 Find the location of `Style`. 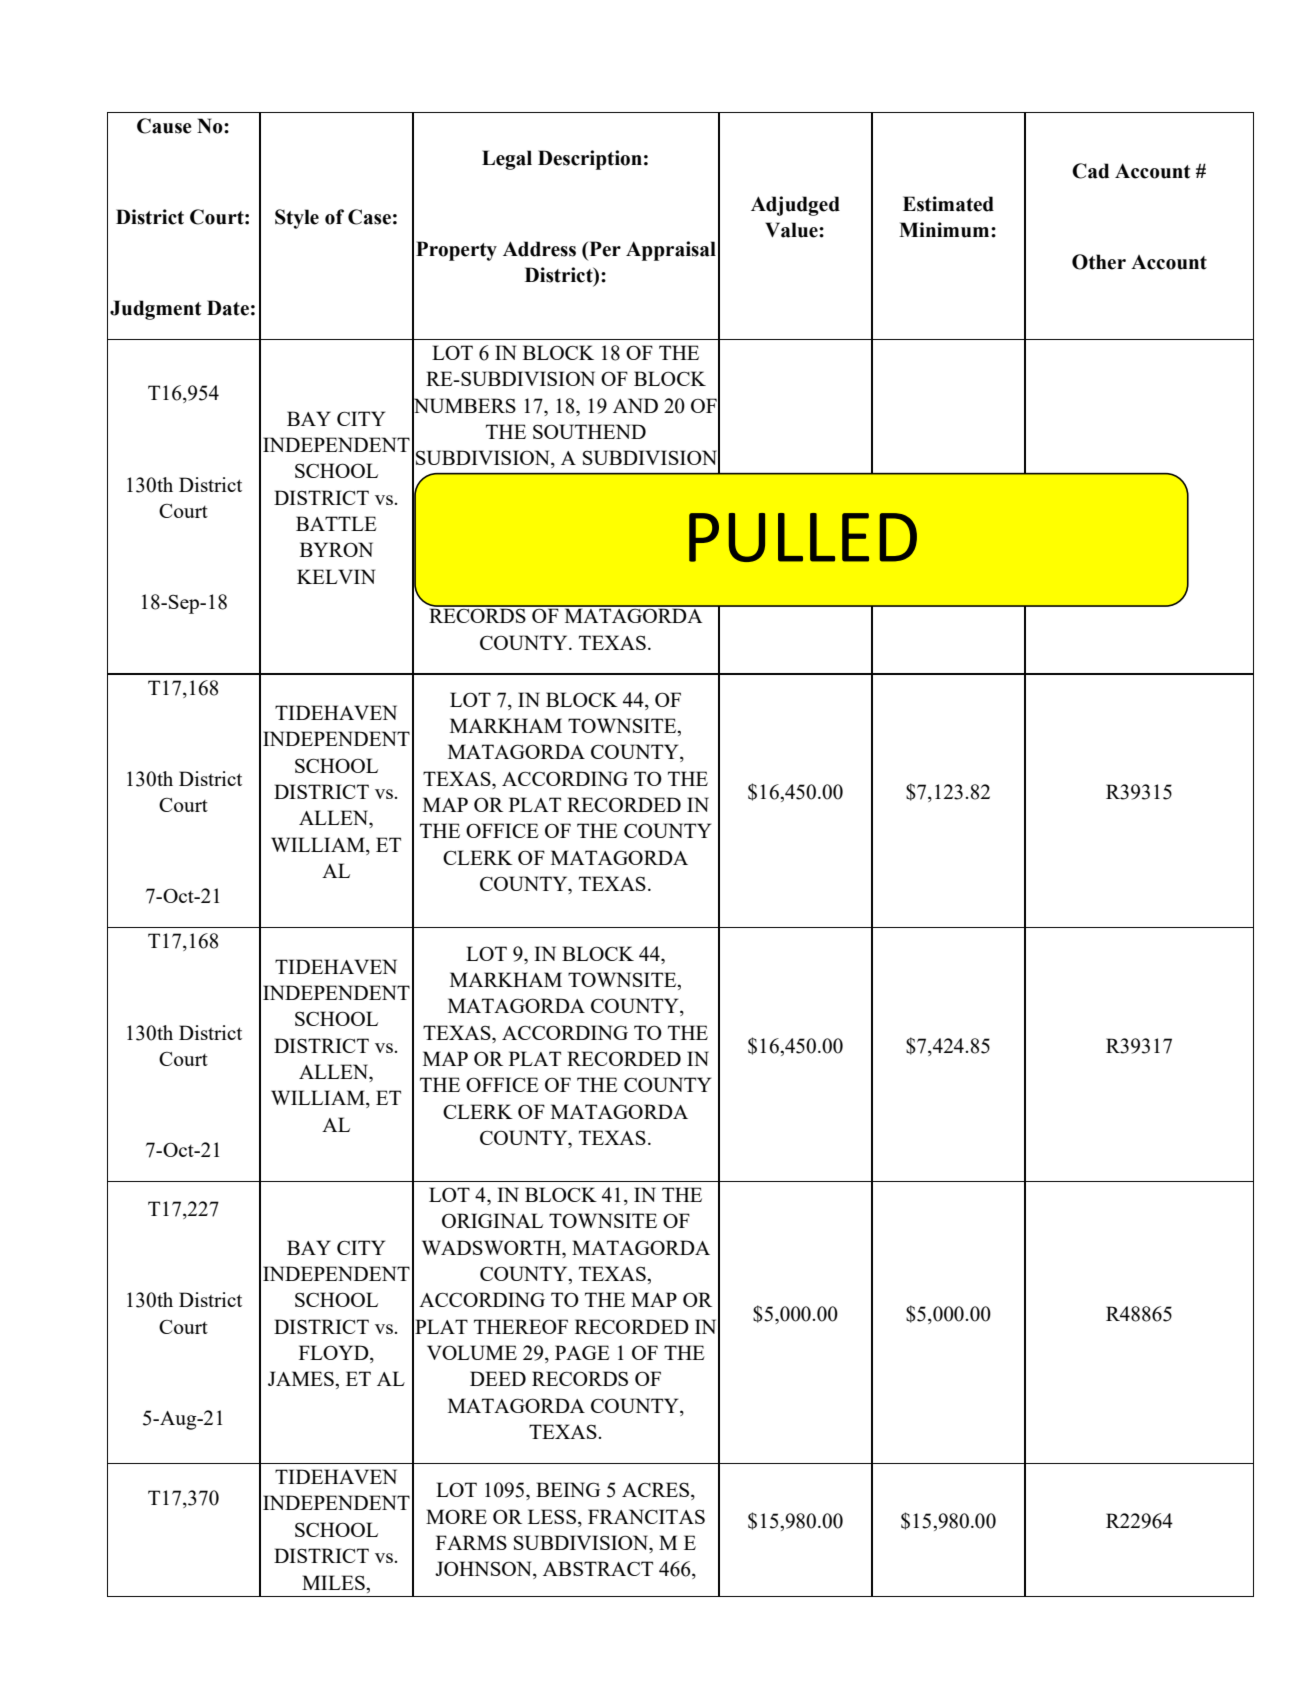

Style is located at coordinates (297, 219).
